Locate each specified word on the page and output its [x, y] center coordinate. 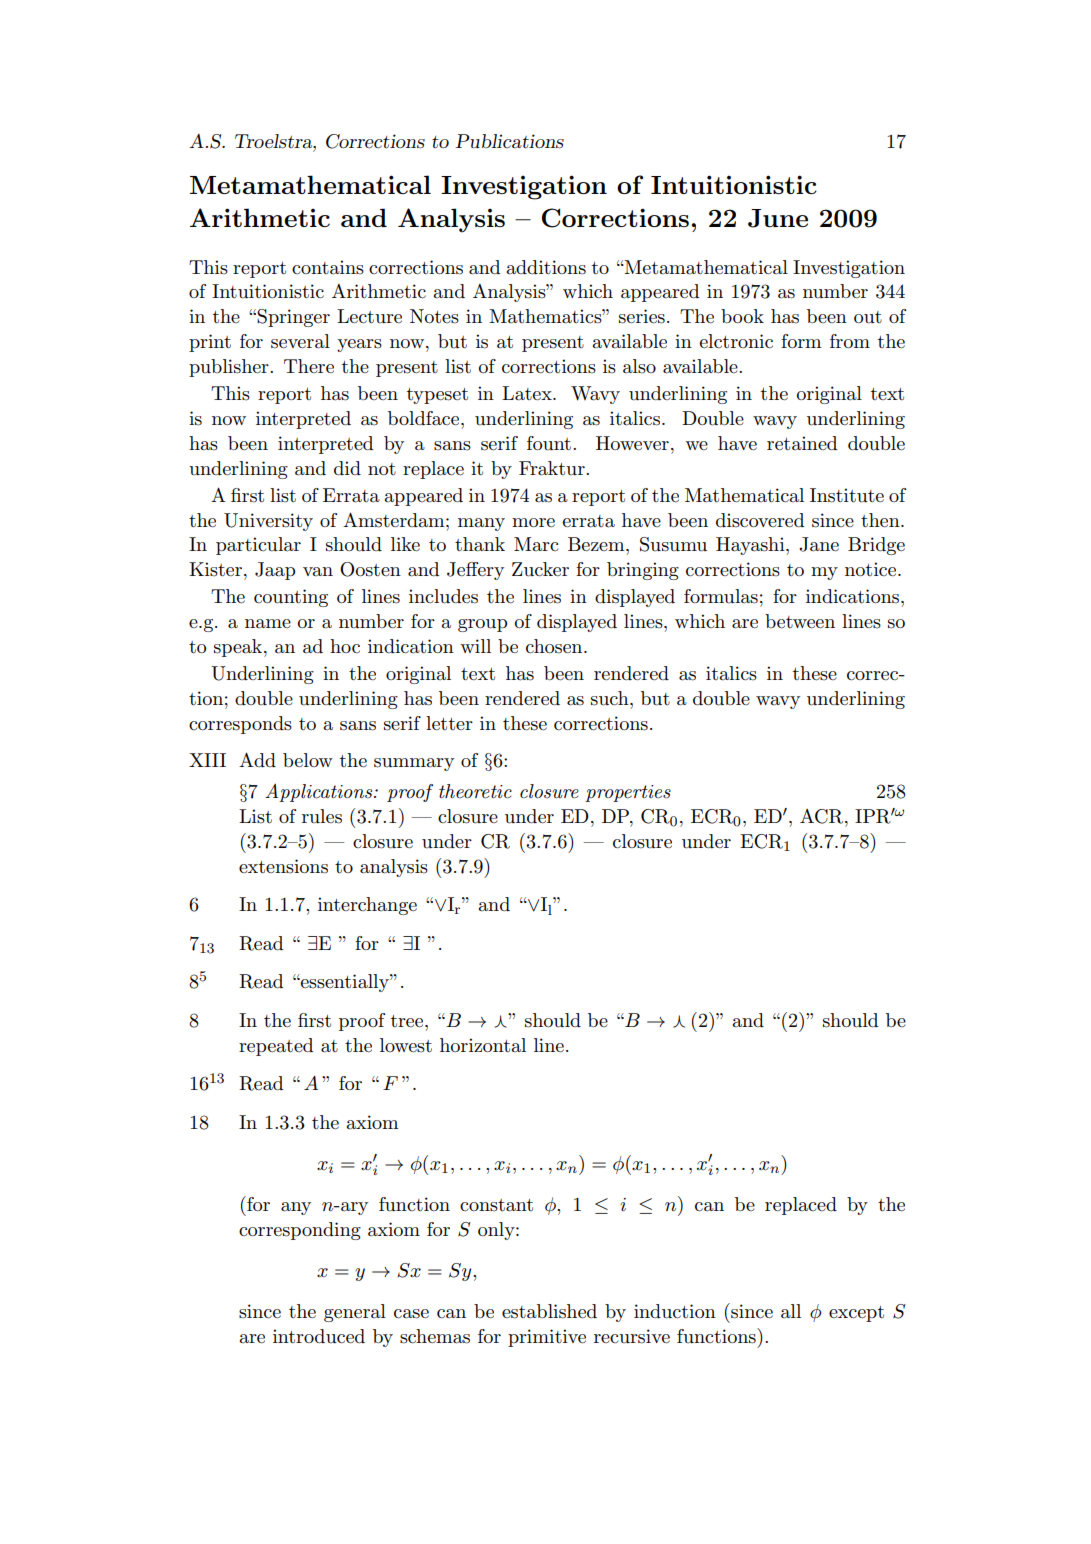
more [533, 523]
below [308, 760]
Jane [819, 544]
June [778, 218]
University [268, 522]
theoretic [475, 791]
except [856, 1314]
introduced [319, 1336]
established [549, 1311]
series [642, 316]
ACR [823, 816]
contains [328, 267]
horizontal [483, 1045]
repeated [276, 1047]
